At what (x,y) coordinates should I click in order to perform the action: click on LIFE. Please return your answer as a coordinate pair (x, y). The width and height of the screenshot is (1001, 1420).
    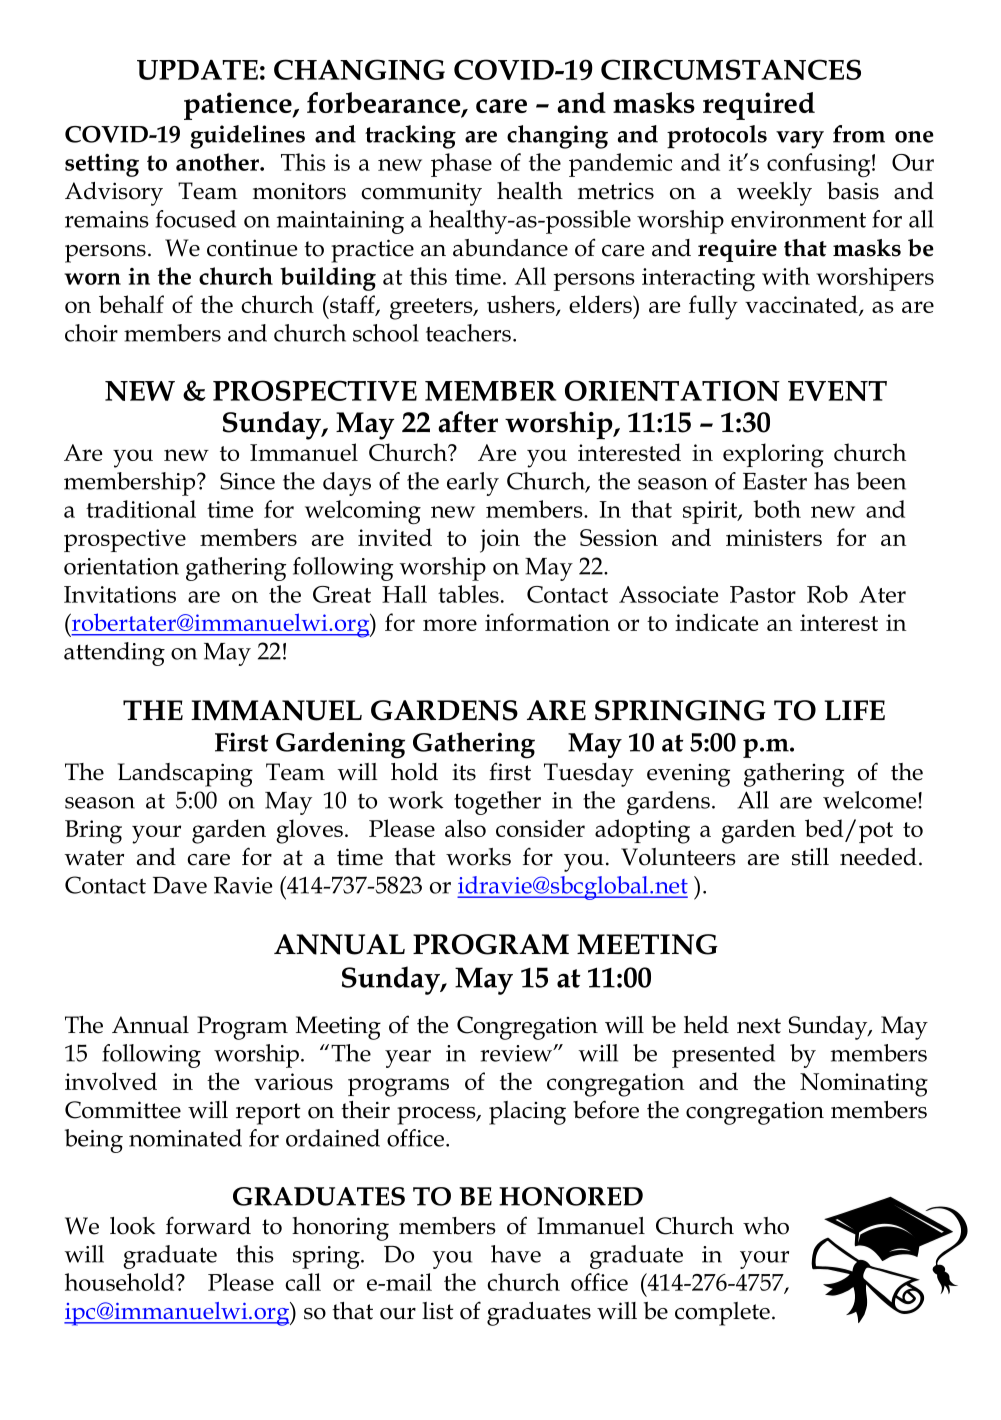
    Looking at the image, I should click on (854, 710).
